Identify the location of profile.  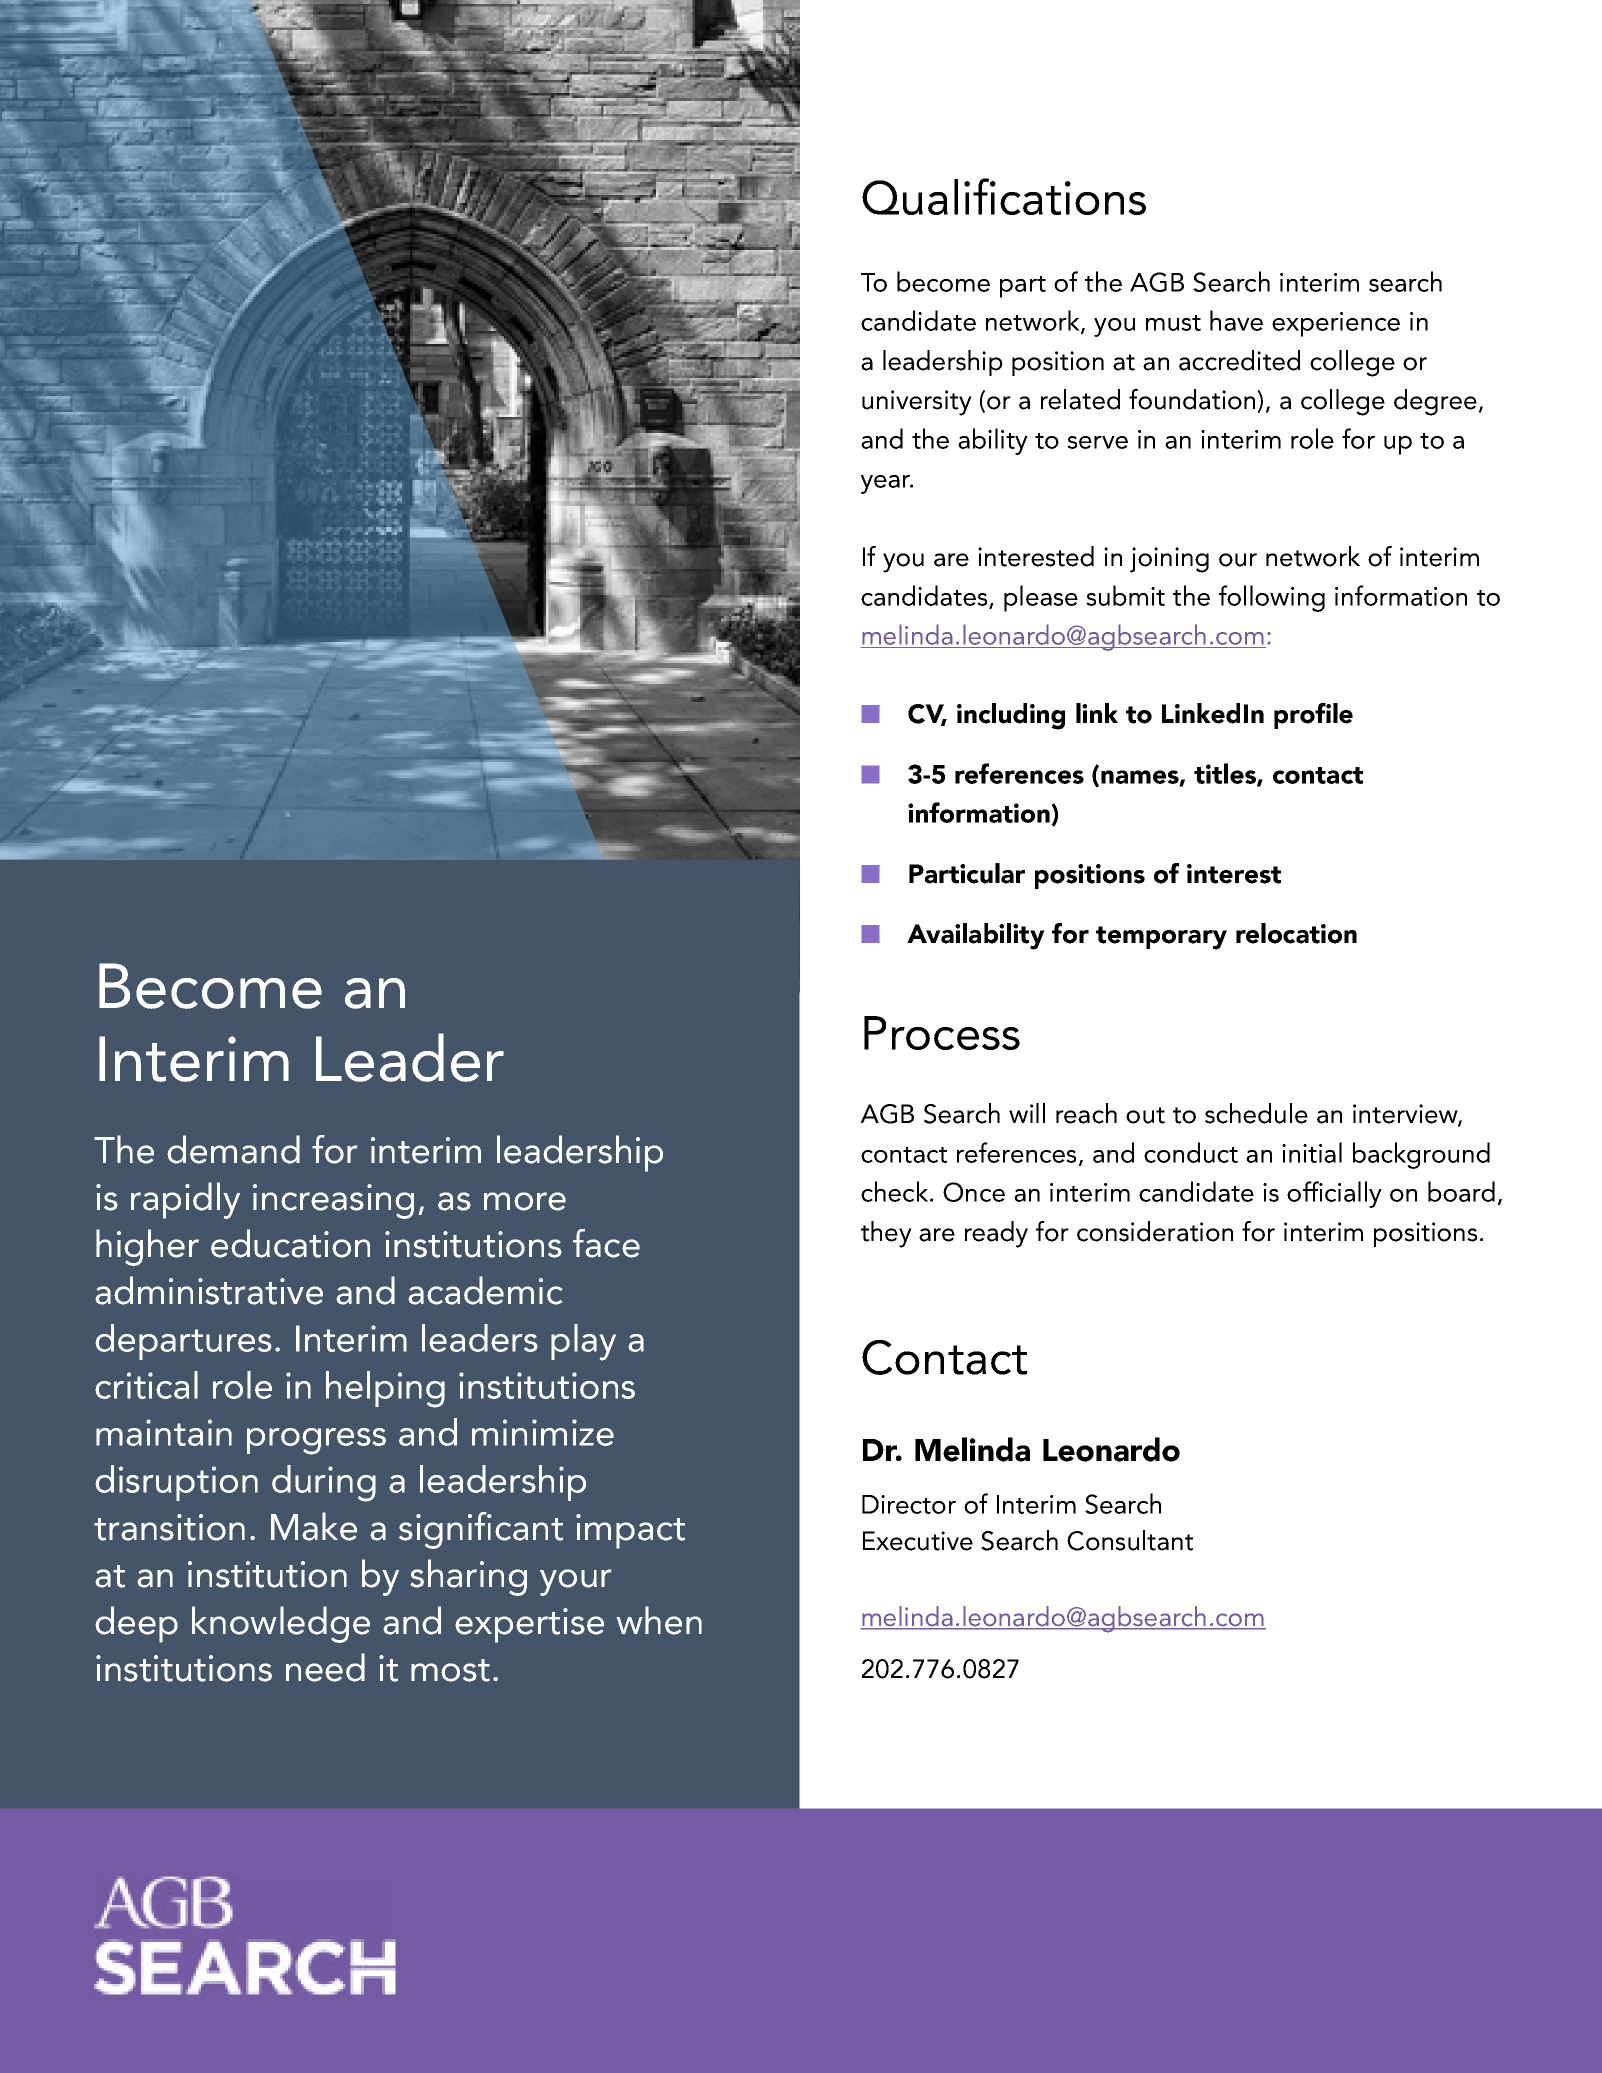
(1313, 716).
